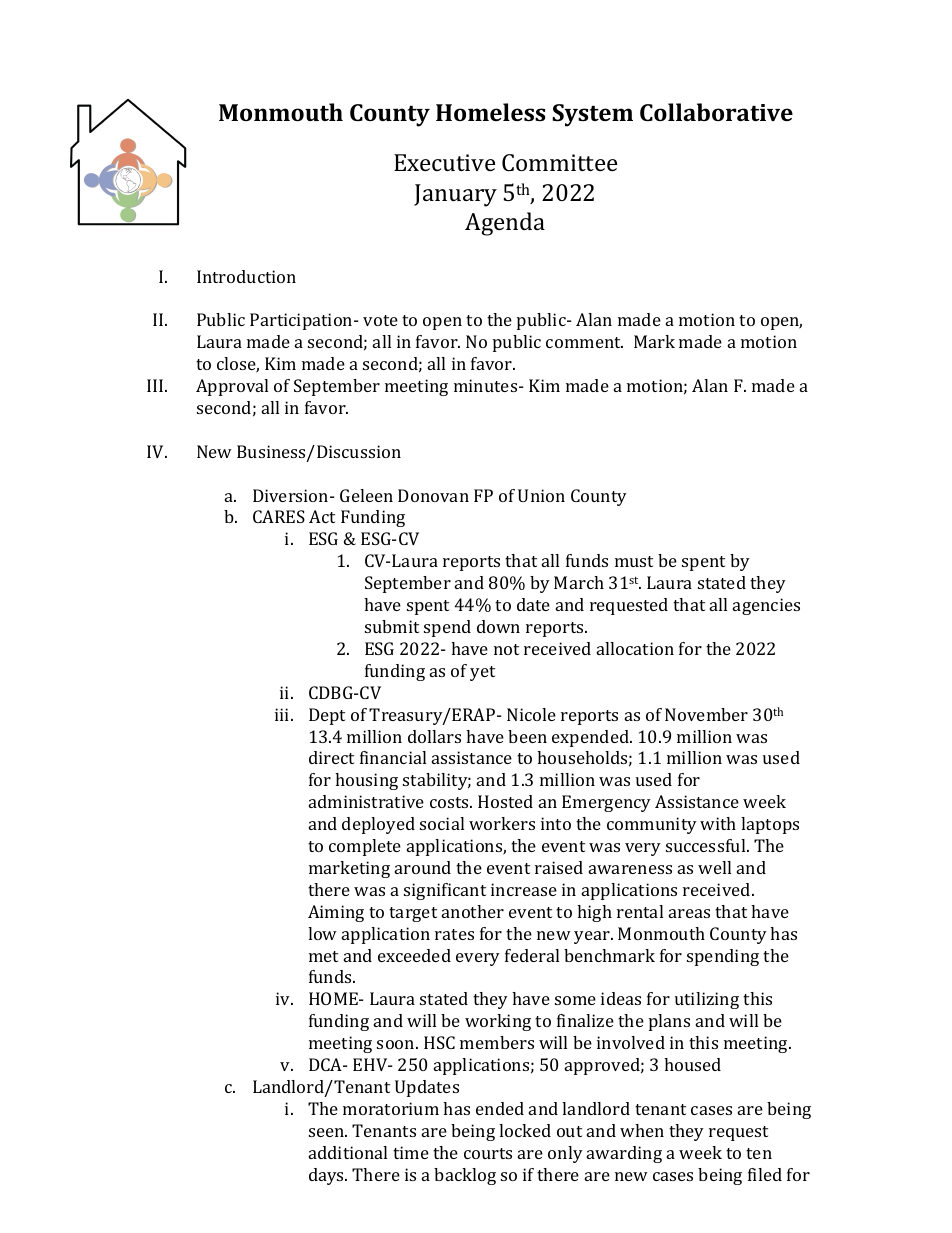  What do you see at coordinates (498, 626) in the screenshot?
I see `down` at bounding box center [498, 626].
